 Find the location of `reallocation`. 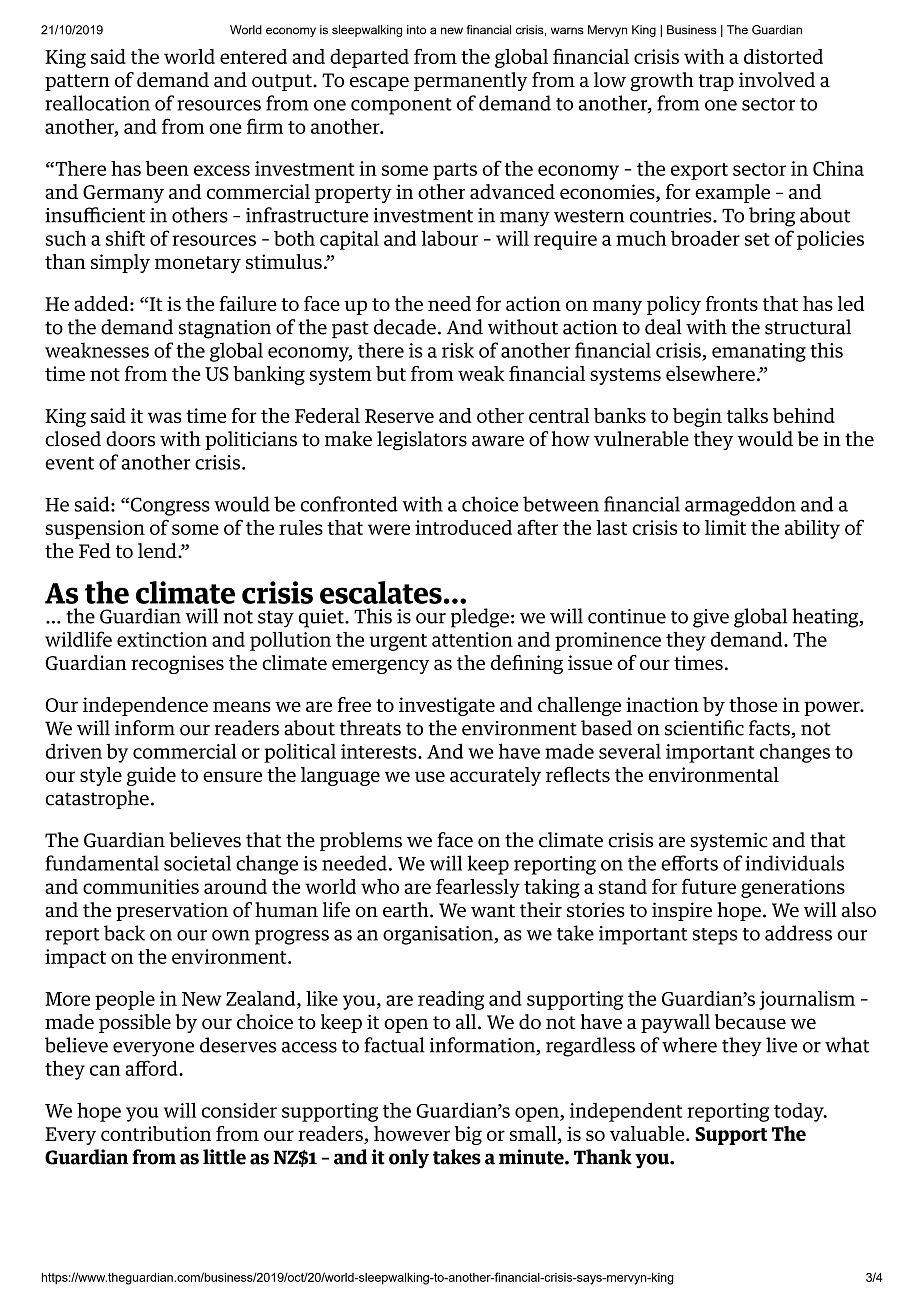

reallocation is located at coordinates (97, 103).
